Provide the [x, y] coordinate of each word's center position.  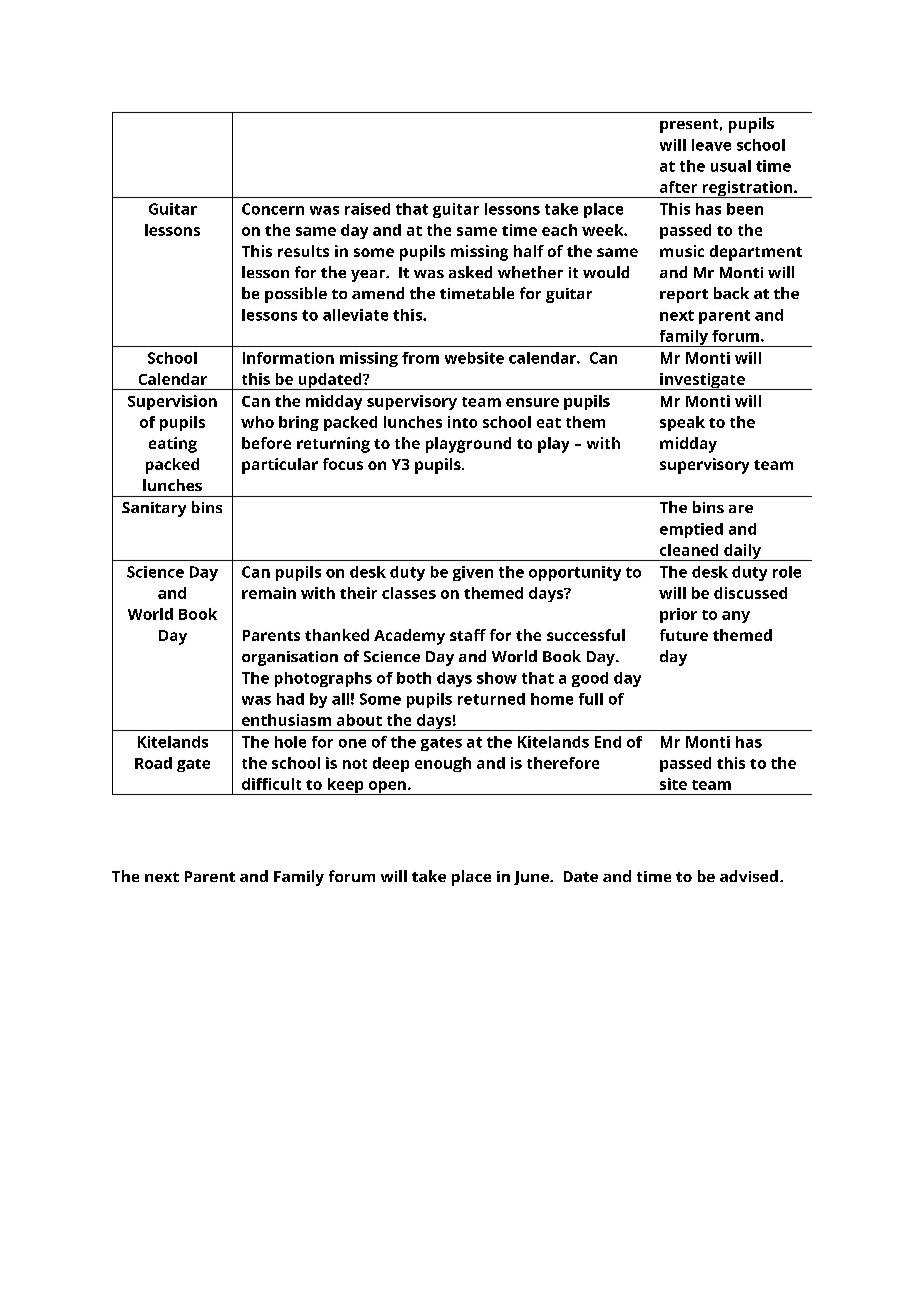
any [736, 617]
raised [367, 209]
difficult [271, 784]
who [257, 422]
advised [749, 876]
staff [468, 635]
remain [269, 593]
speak [682, 423]
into [462, 422]
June [532, 878]
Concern [273, 209]
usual [731, 166]
